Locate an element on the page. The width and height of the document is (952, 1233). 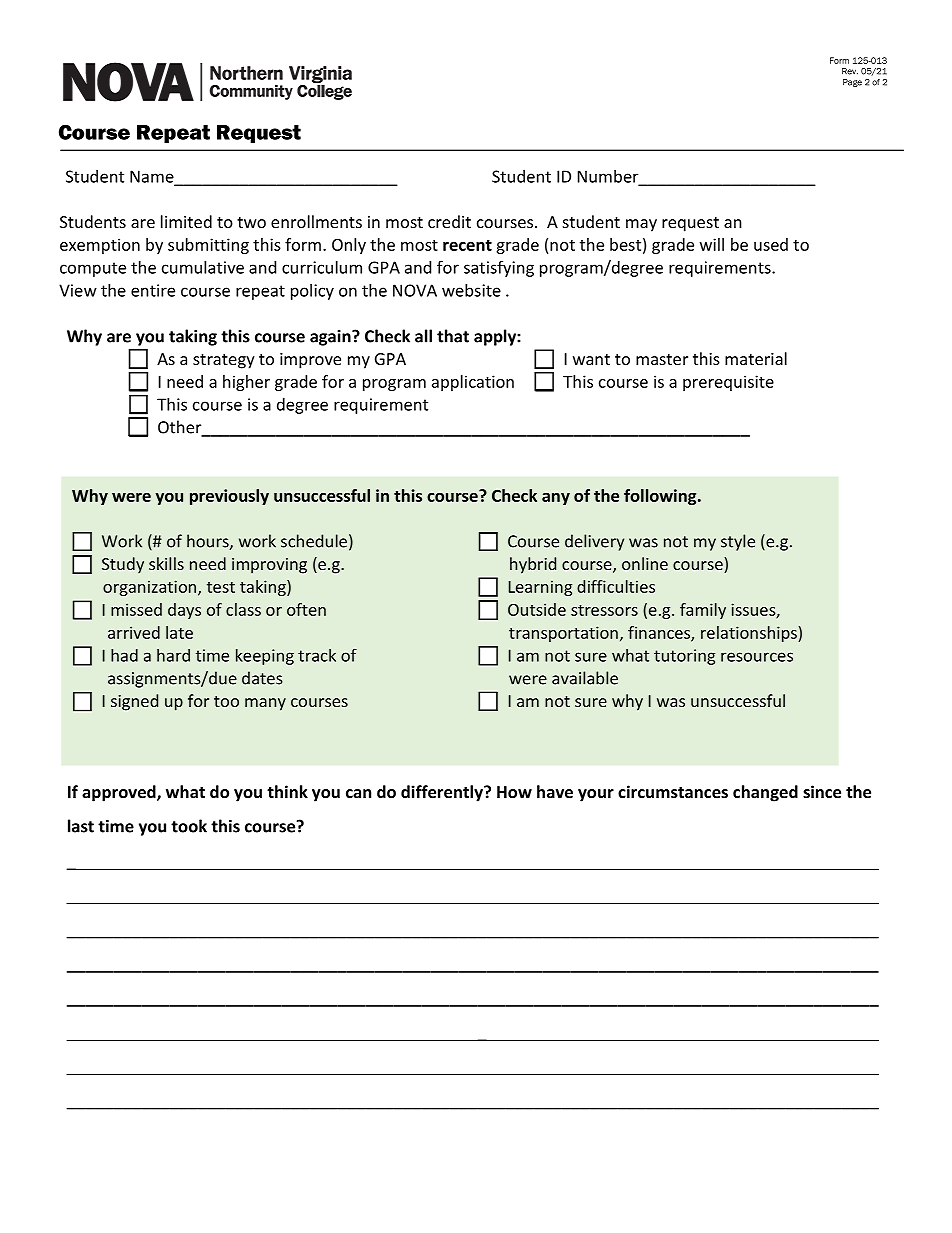
that is located at coordinates (453, 336).
